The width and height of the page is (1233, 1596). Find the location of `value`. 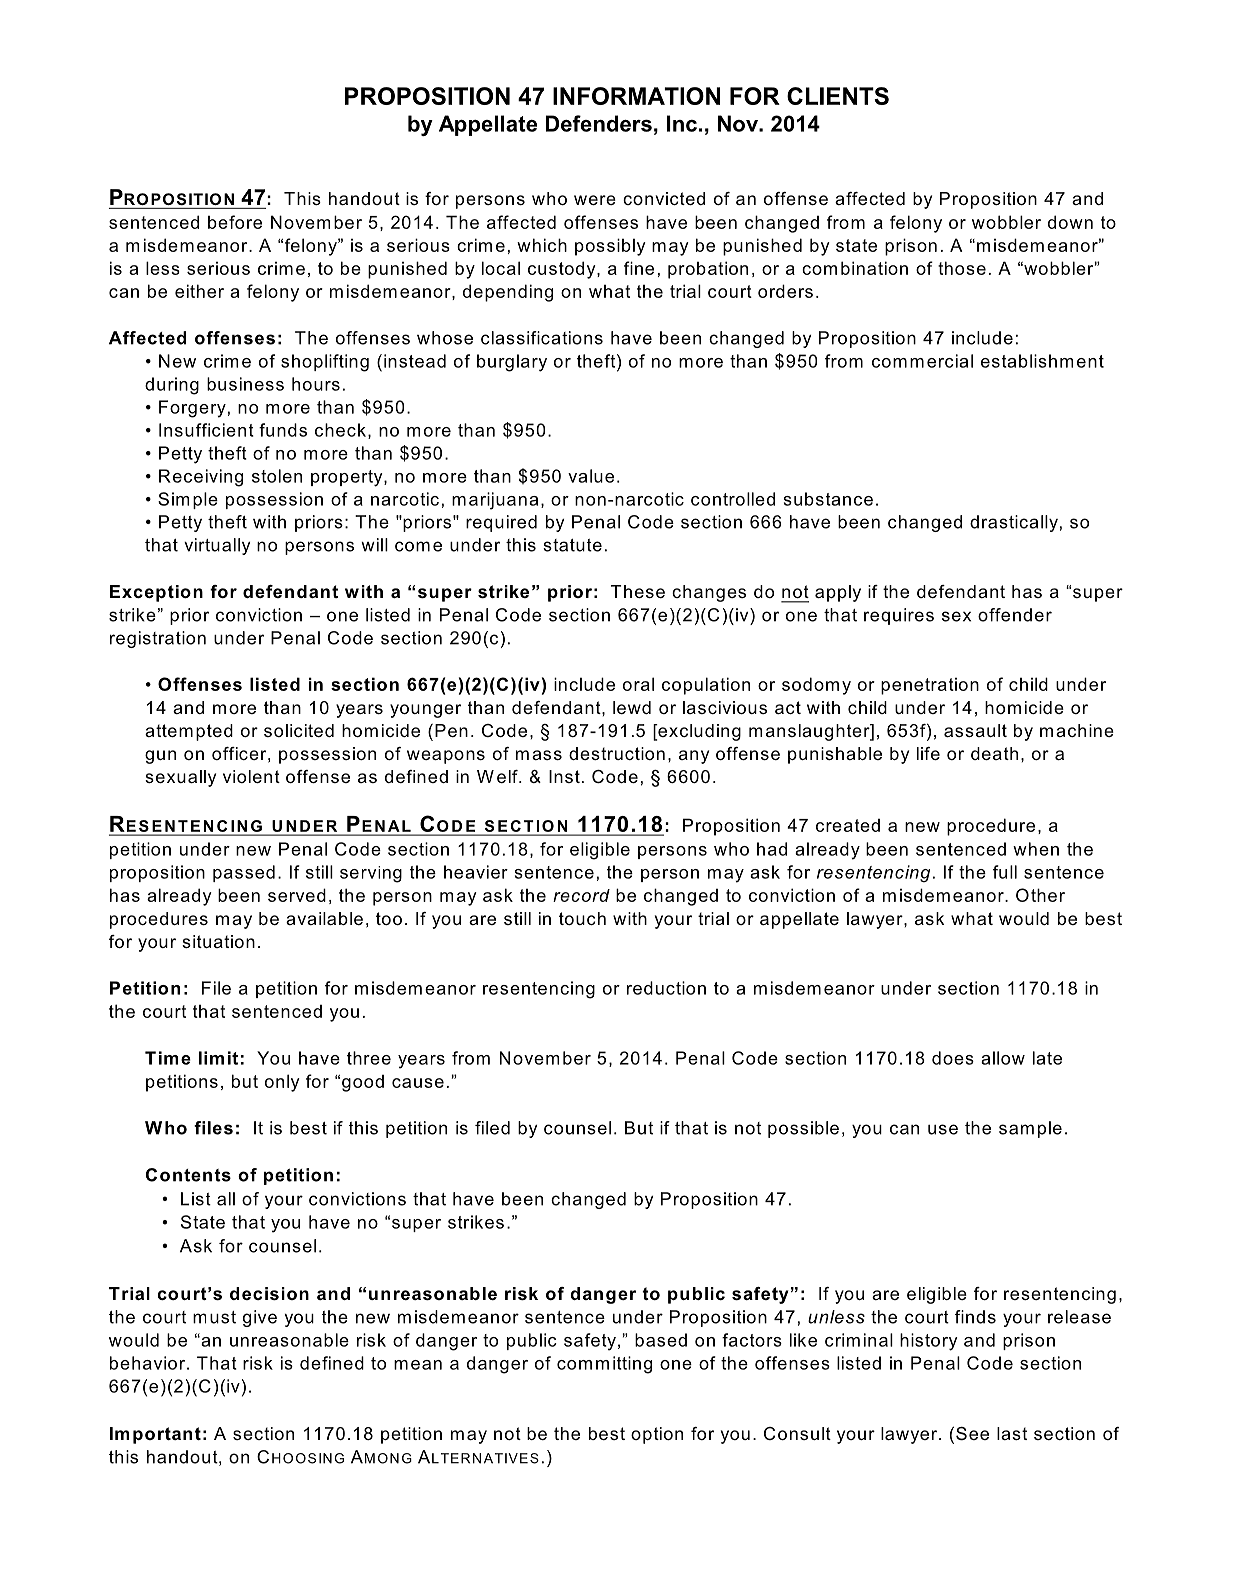

value is located at coordinates (591, 476).
